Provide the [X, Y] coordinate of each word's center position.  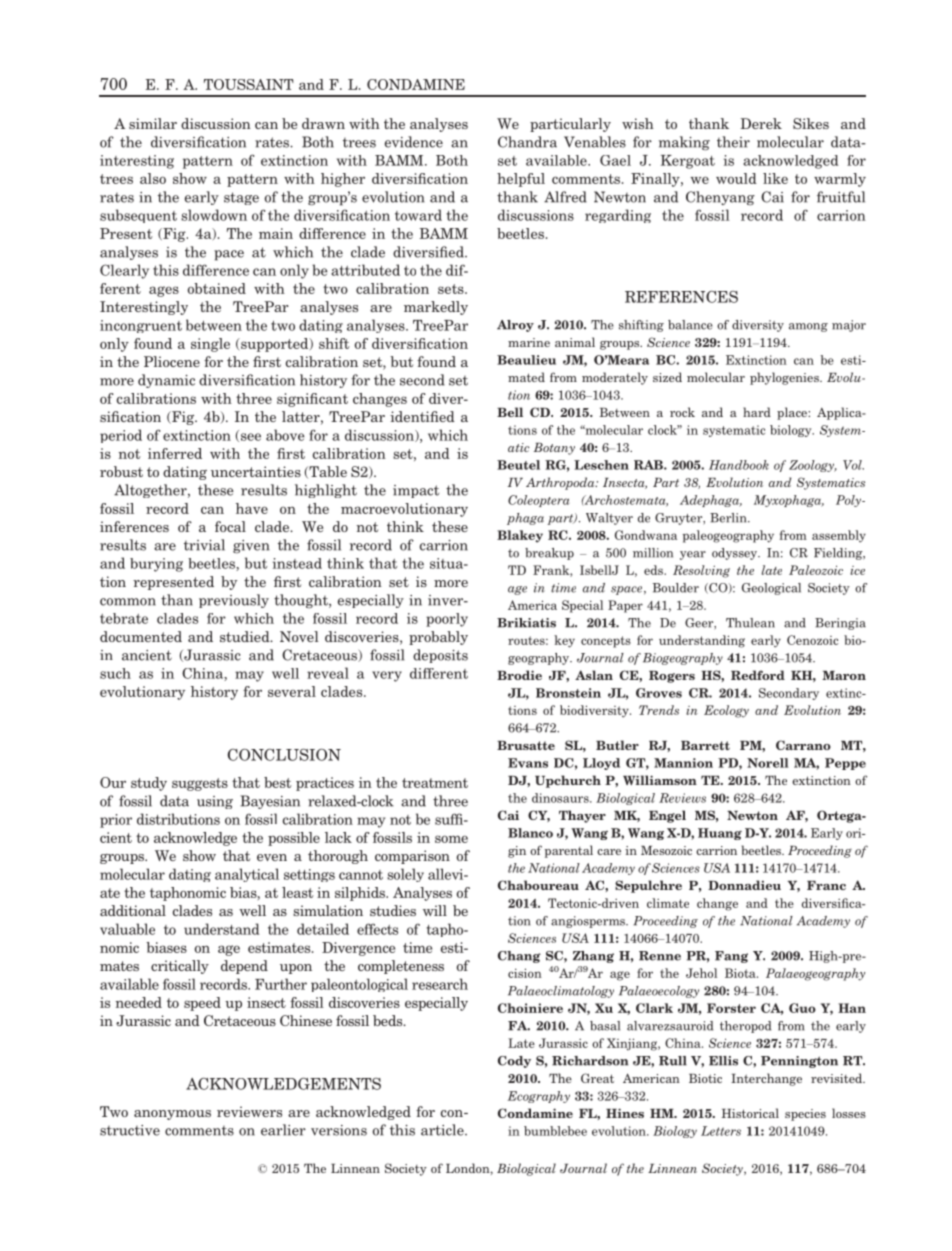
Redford [758, 675]
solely [405, 875]
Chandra [527, 142]
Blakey [520, 536]
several [292, 691]
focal [230, 526]
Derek [761, 123]
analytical [247, 875]
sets [452, 289]
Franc [826, 885]
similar [153, 123]
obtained [217, 288]
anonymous [172, 1115]
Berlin [729, 518]
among [808, 327]
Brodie [519, 675]
